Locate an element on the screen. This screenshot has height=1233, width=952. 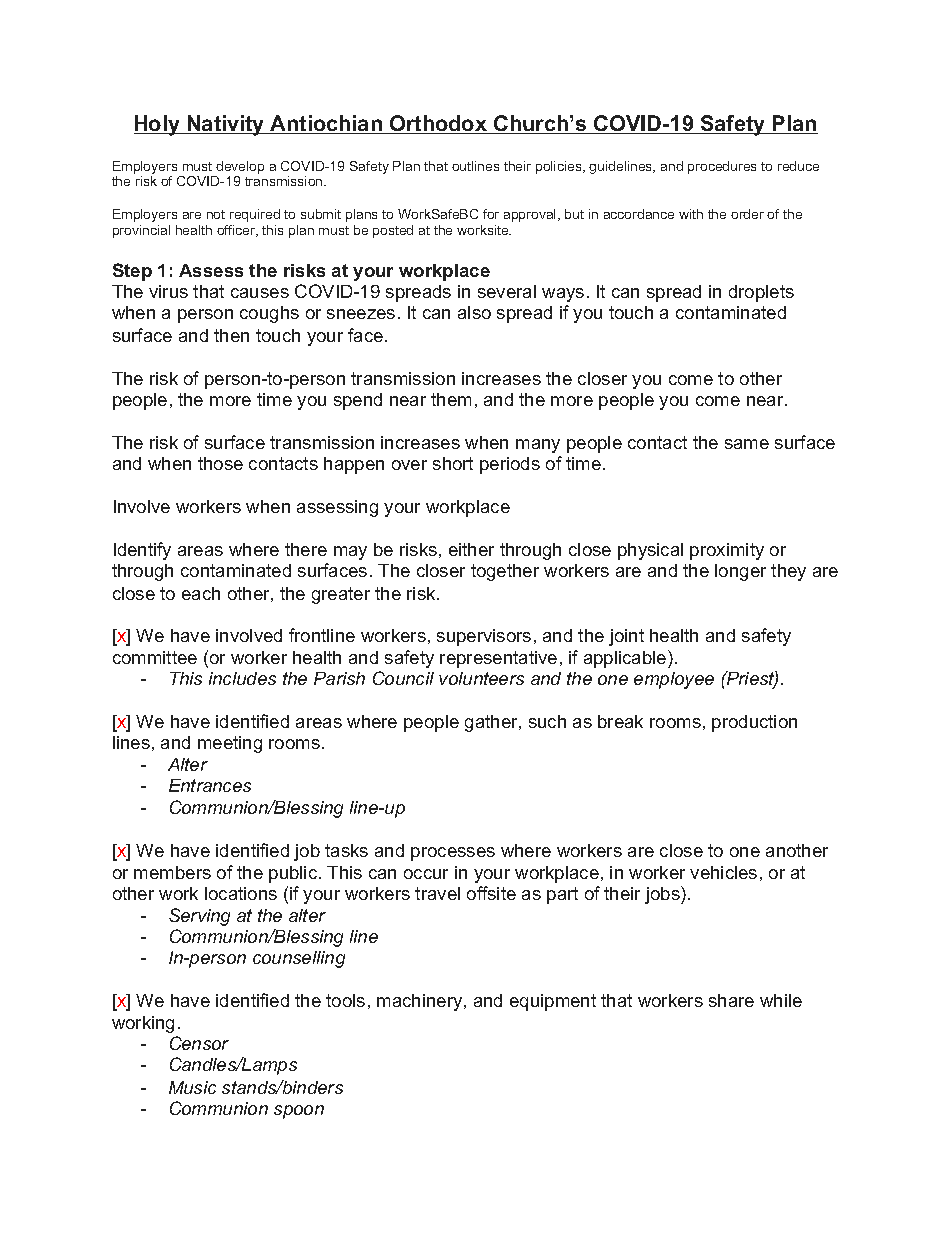
production is located at coordinates (754, 723).
